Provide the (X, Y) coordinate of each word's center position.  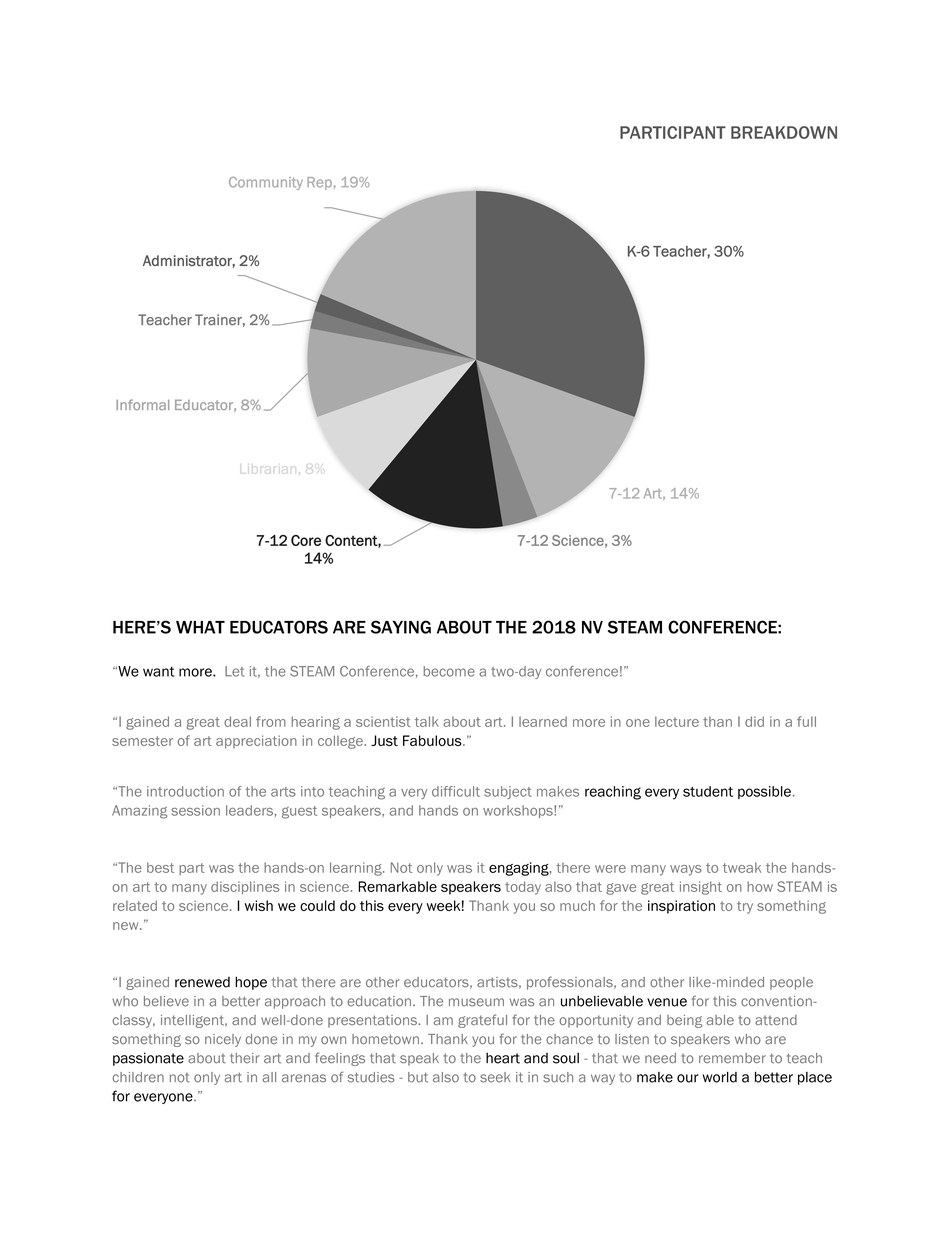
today (523, 888)
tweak (742, 867)
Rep (319, 183)
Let (234, 671)
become (449, 671)
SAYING (401, 627)
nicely (223, 1040)
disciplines (245, 887)
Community (266, 183)
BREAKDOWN (784, 132)
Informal (142, 404)
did (754, 721)
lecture (677, 721)
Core (306, 540)
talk (427, 721)
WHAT (200, 627)
